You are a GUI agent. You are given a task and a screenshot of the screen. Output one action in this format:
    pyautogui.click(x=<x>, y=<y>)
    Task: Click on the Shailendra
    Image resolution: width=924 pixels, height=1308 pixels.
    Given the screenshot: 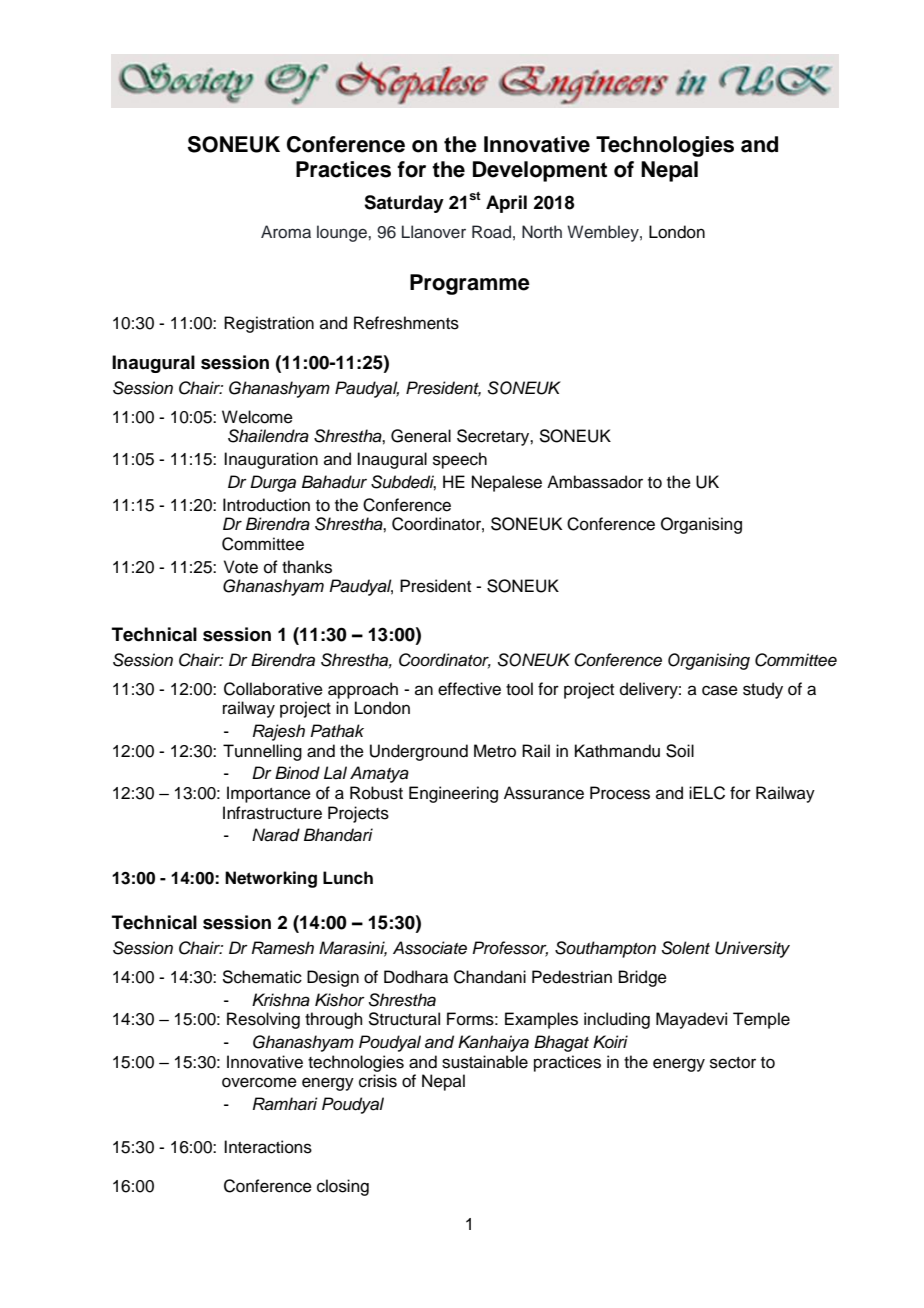 What is the action you would take?
    pyautogui.click(x=268, y=436)
